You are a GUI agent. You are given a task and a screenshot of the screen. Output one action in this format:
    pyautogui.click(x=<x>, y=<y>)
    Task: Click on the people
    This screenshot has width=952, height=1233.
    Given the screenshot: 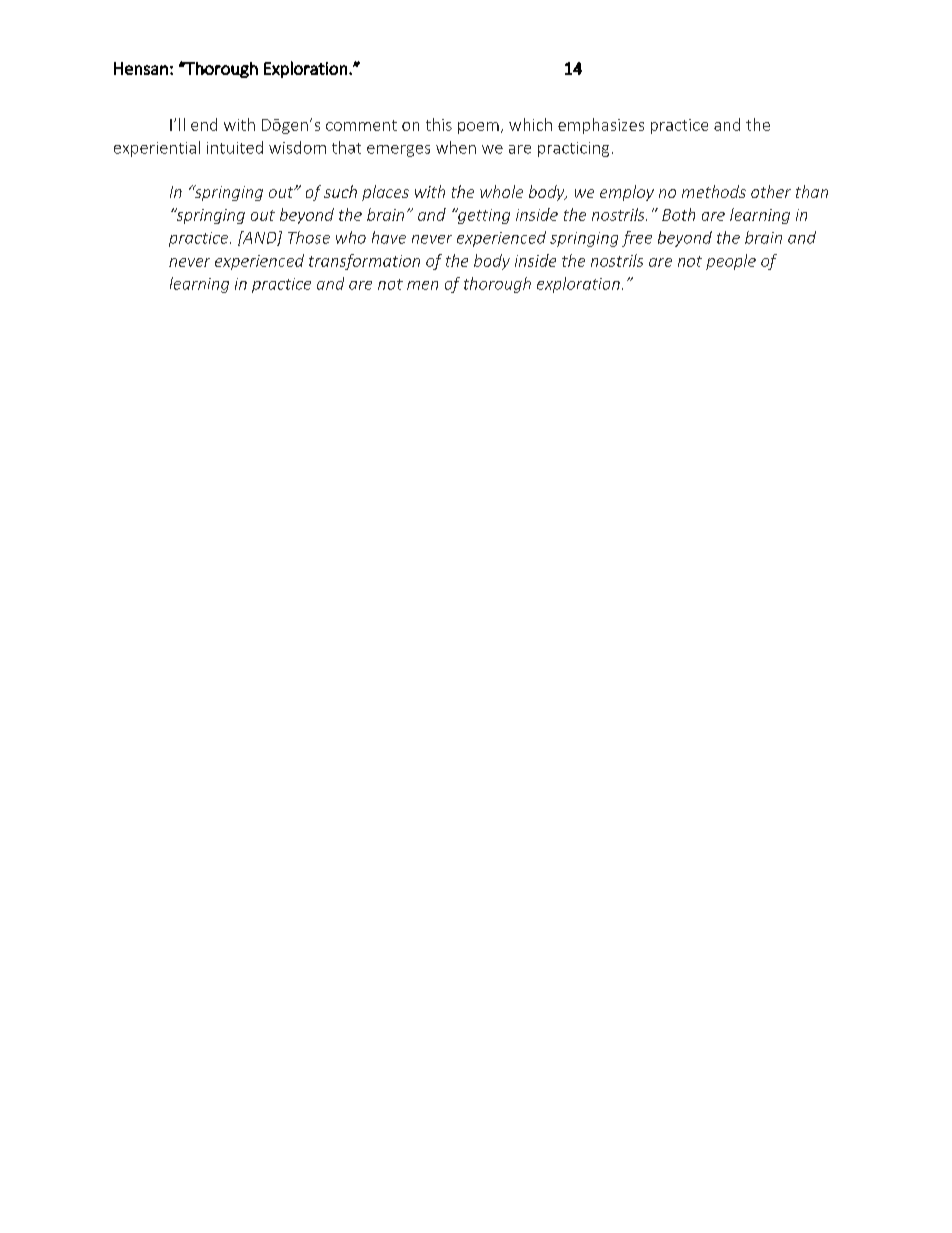 What is the action you would take?
    pyautogui.click(x=731, y=262)
